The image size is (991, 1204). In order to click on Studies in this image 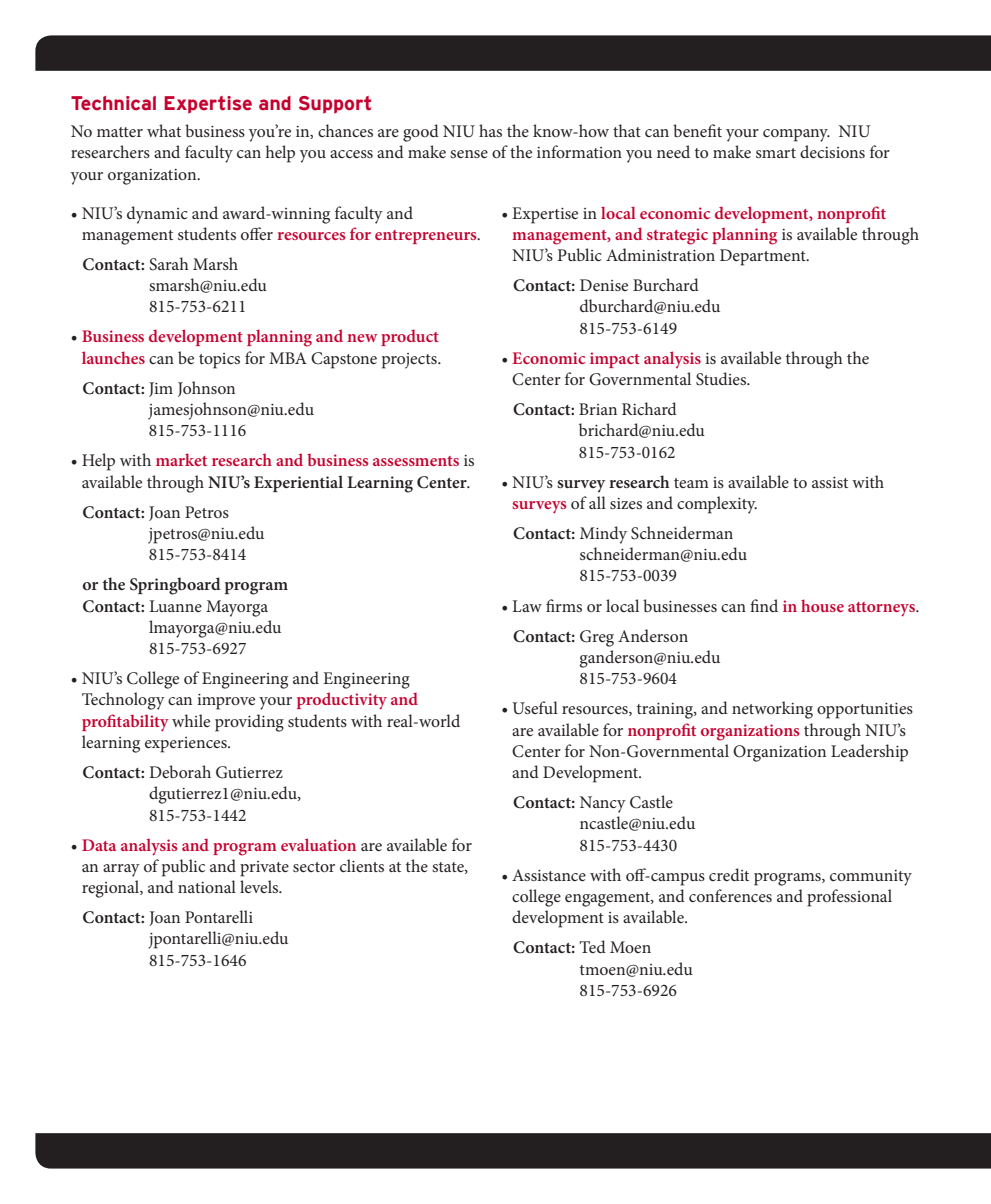, I will do `click(722, 379)`.
